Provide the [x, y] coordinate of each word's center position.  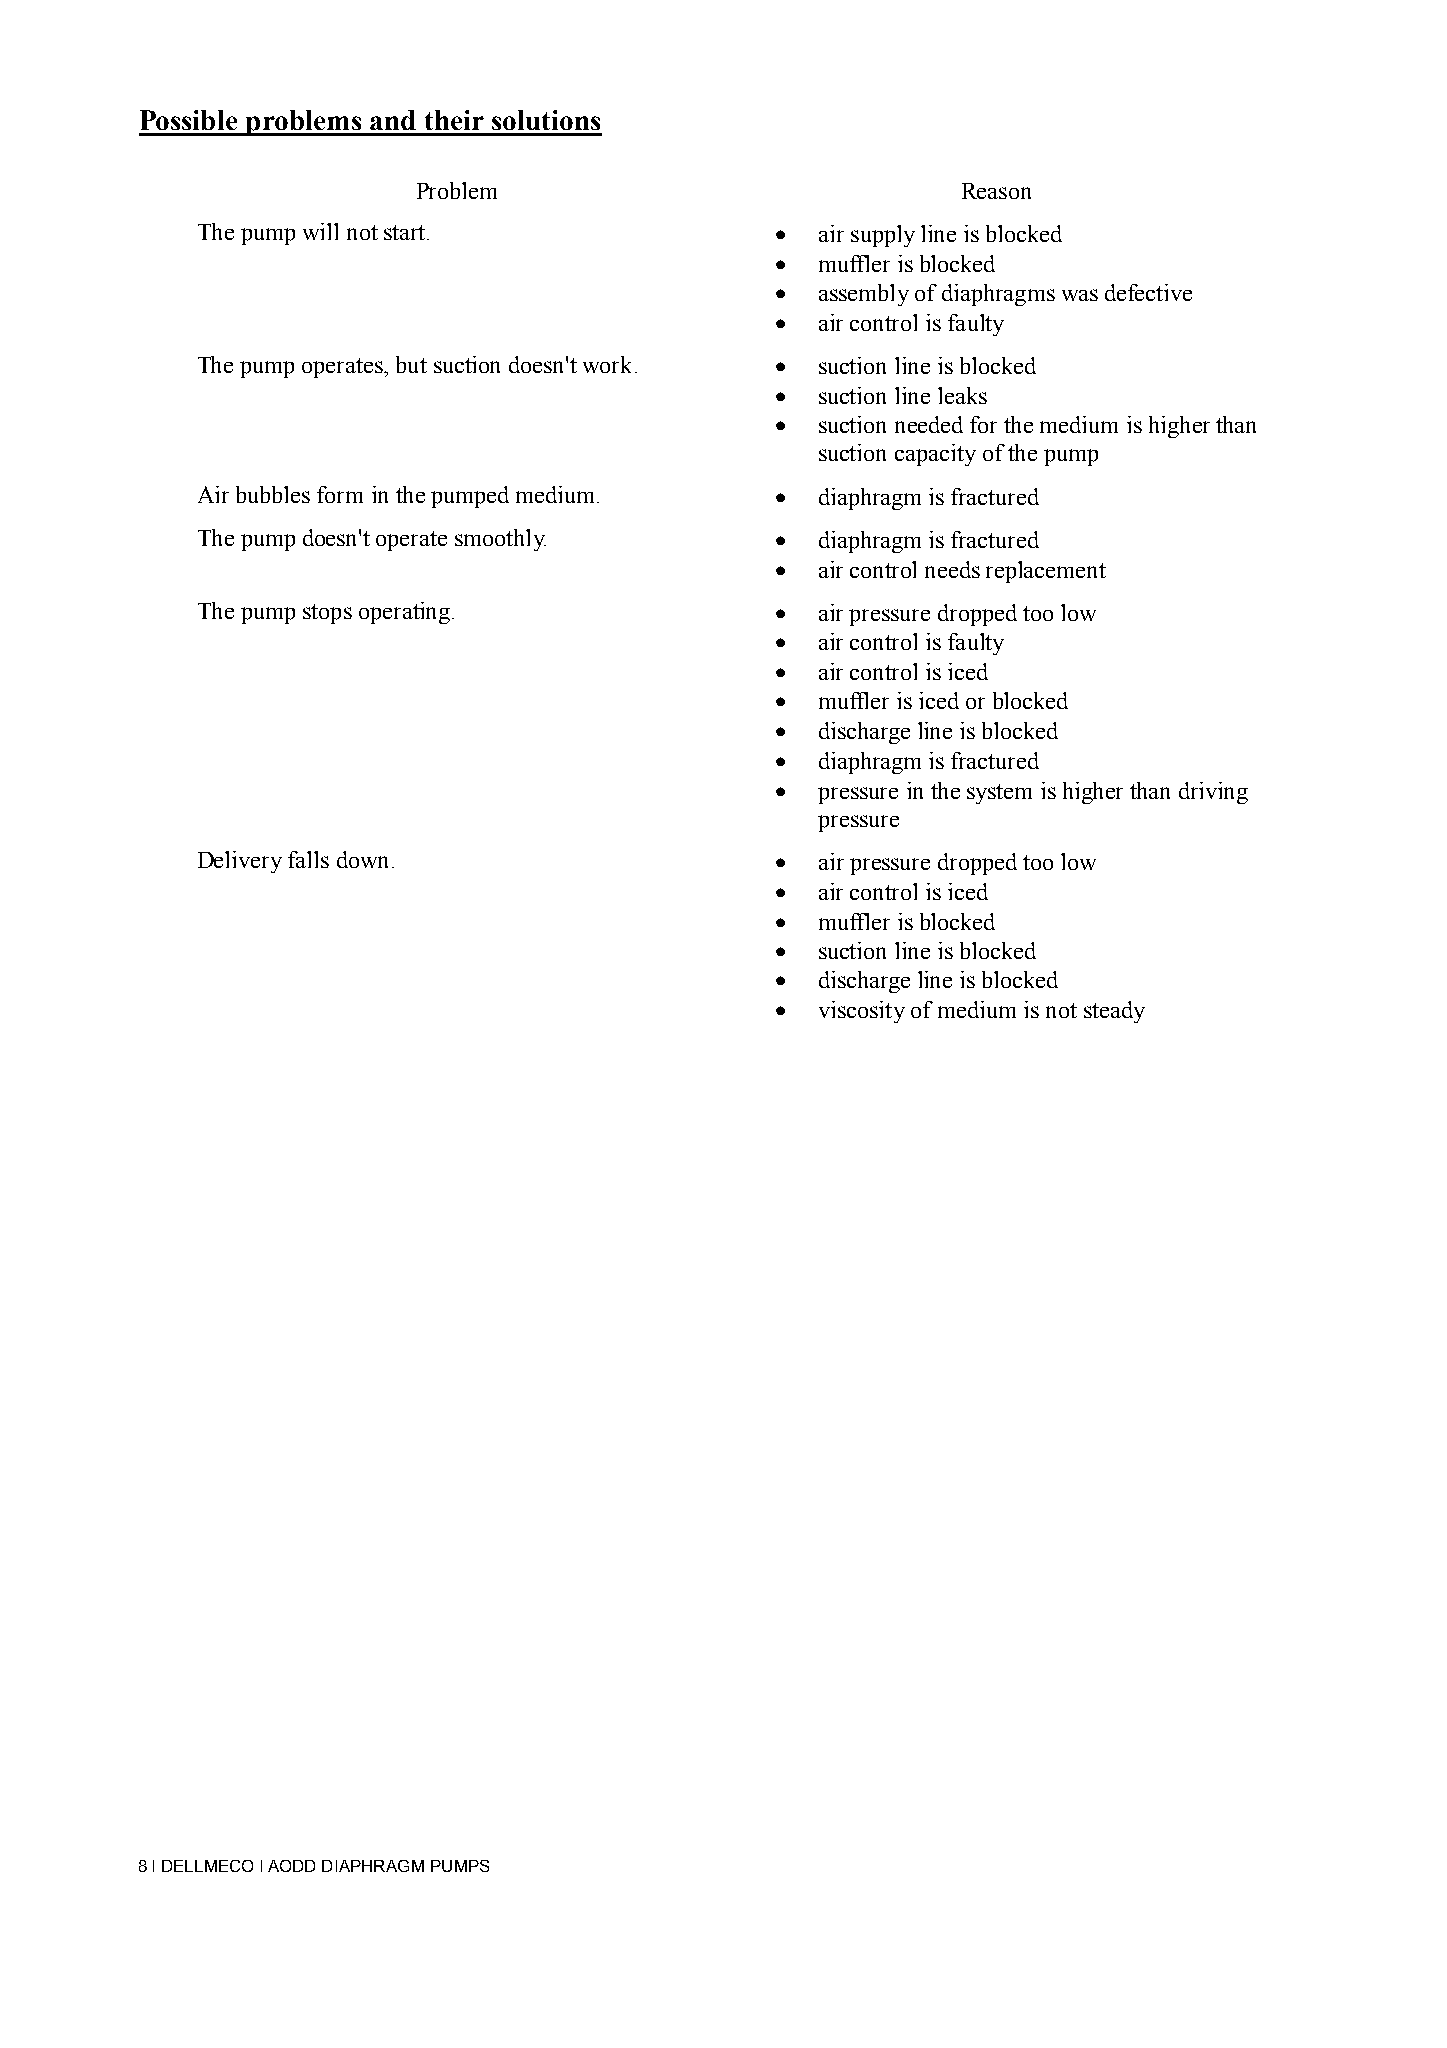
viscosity [862, 1012]
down [362, 859]
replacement [1046, 572]
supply [883, 236]
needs [952, 569]
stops [327, 614]
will [320, 231]
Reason [996, 191]
